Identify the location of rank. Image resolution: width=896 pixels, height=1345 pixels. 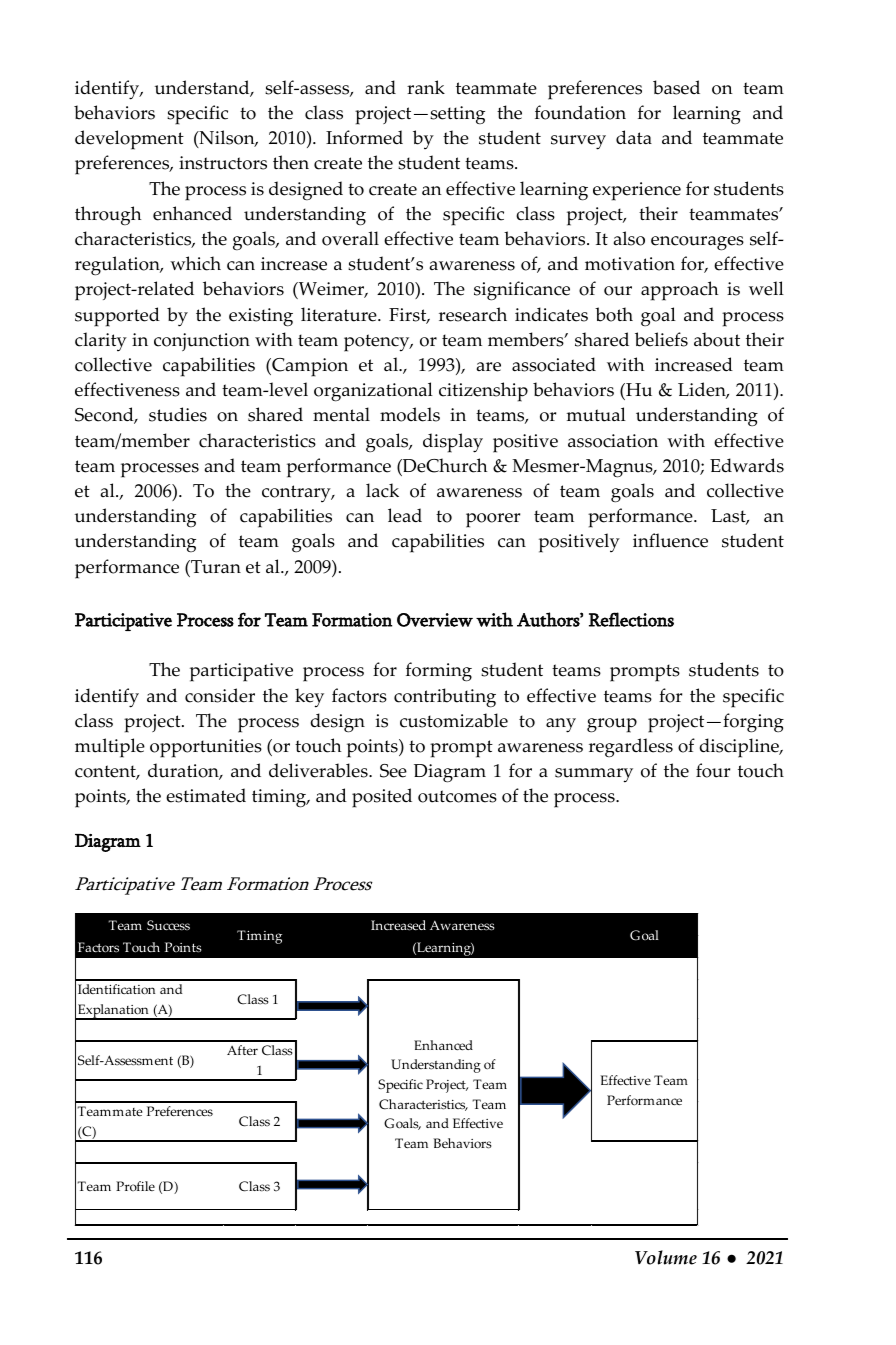
(426, 87).
